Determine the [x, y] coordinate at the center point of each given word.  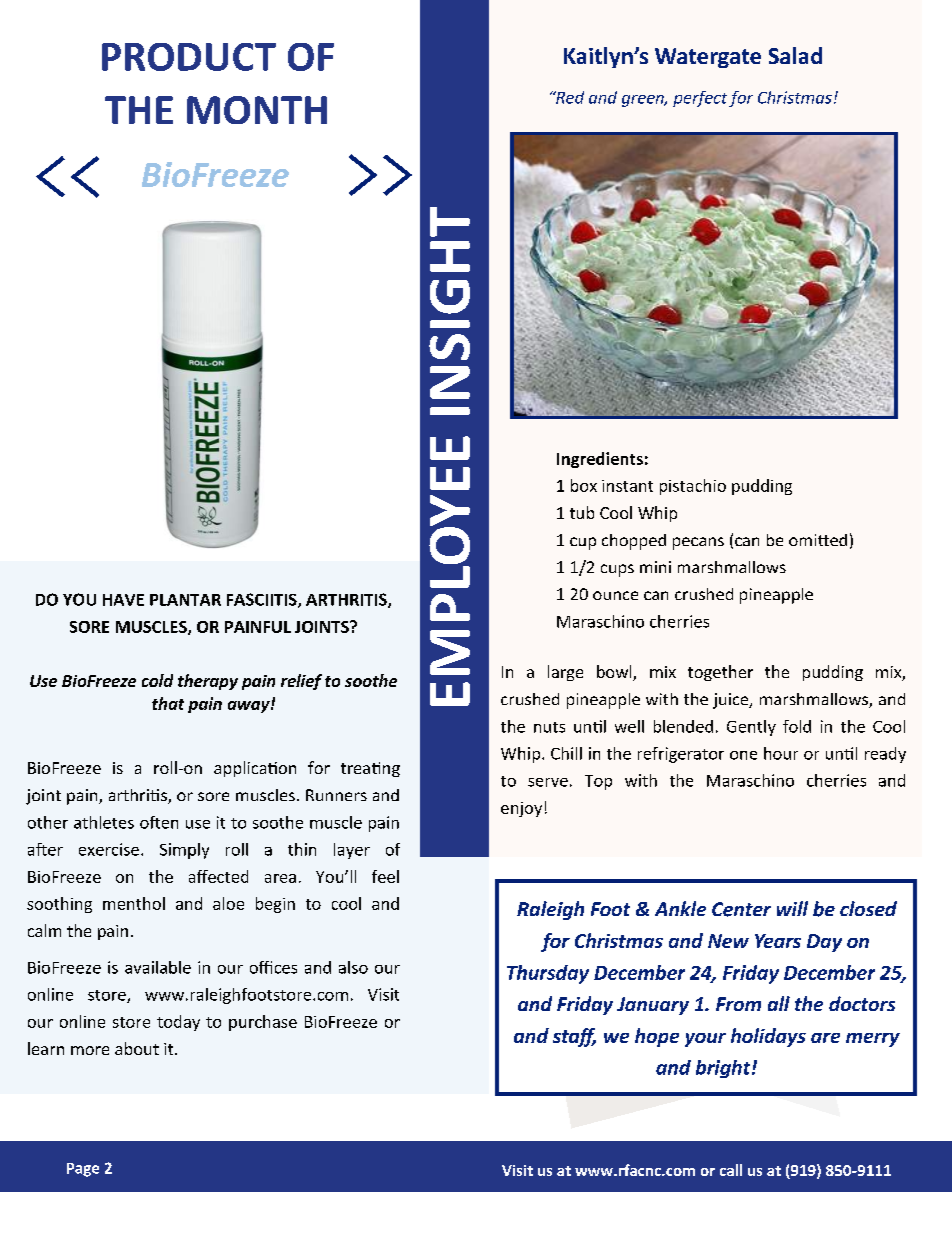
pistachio [693, 487]
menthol [134, 903]
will [792, 908]
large [565, 673]
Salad [795, 55]
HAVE [123, 600]
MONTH [257, 110]
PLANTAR [185, 600]
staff [574, 1037]
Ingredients [600, 460]
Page [83, 1170]
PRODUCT [189, 57]
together [720, 673]
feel [385, 876]
